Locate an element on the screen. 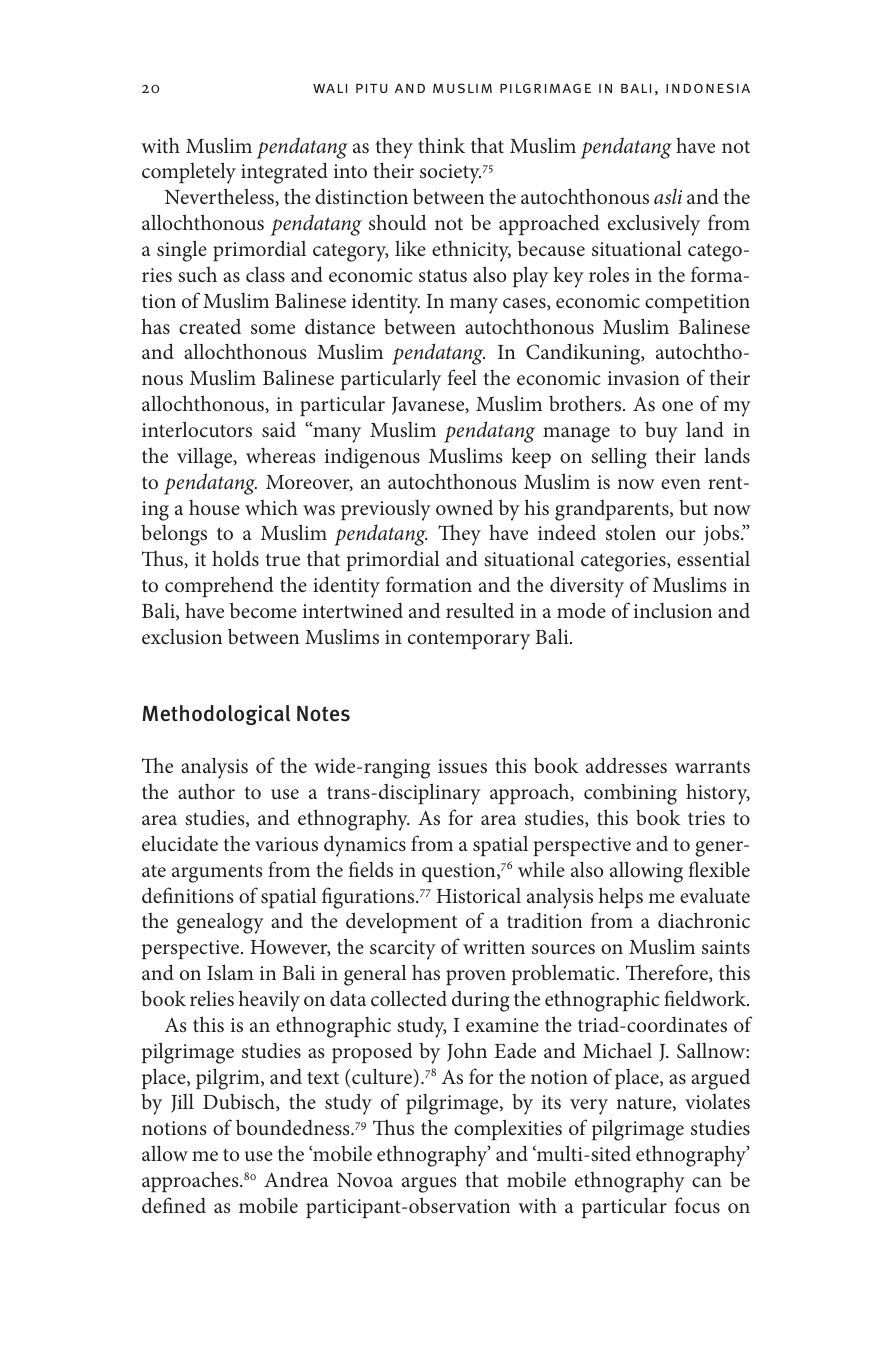  even is located at coordinates (681, 484).
